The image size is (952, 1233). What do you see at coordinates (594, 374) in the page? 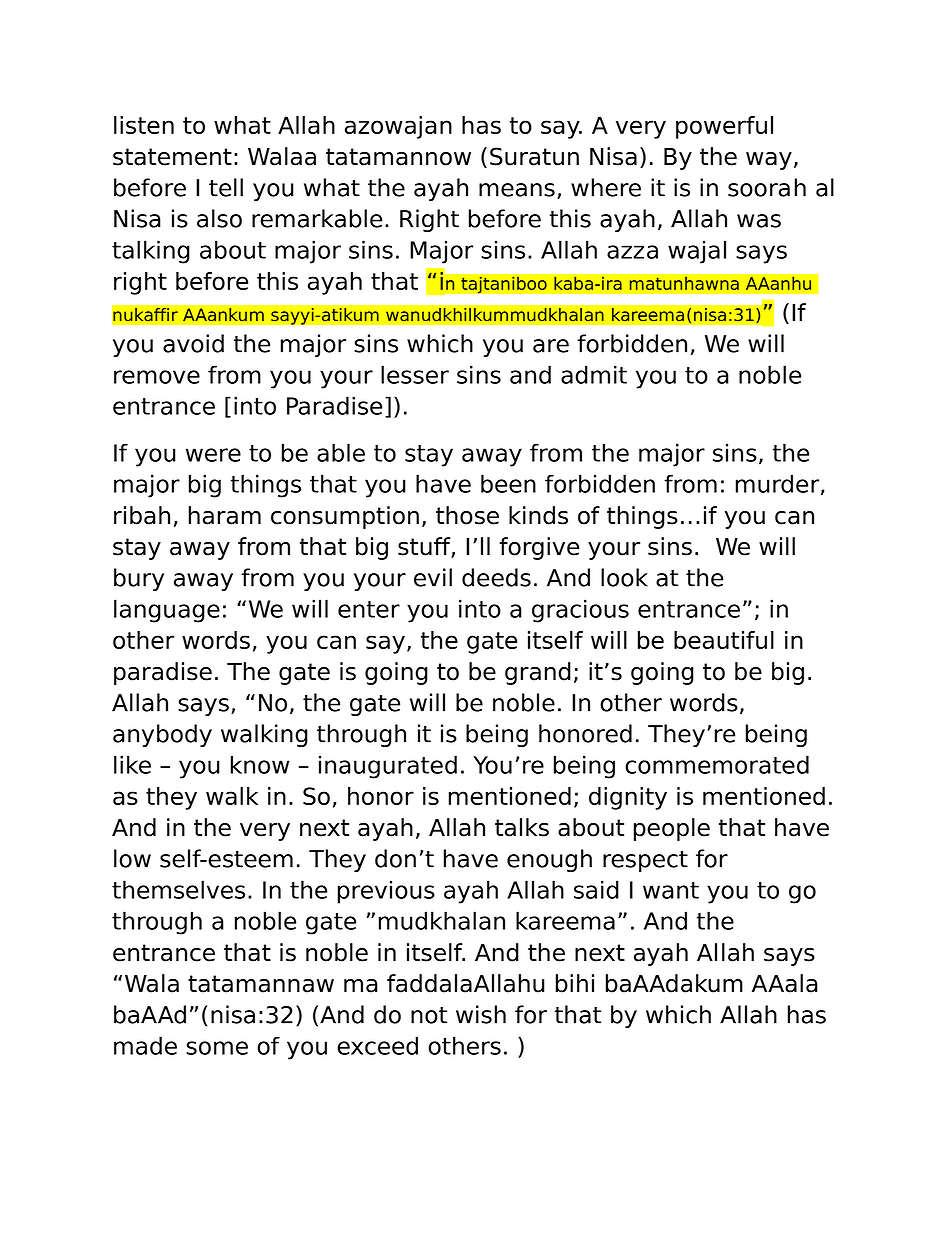
I see `admit` at bounding box center [594, 374].
